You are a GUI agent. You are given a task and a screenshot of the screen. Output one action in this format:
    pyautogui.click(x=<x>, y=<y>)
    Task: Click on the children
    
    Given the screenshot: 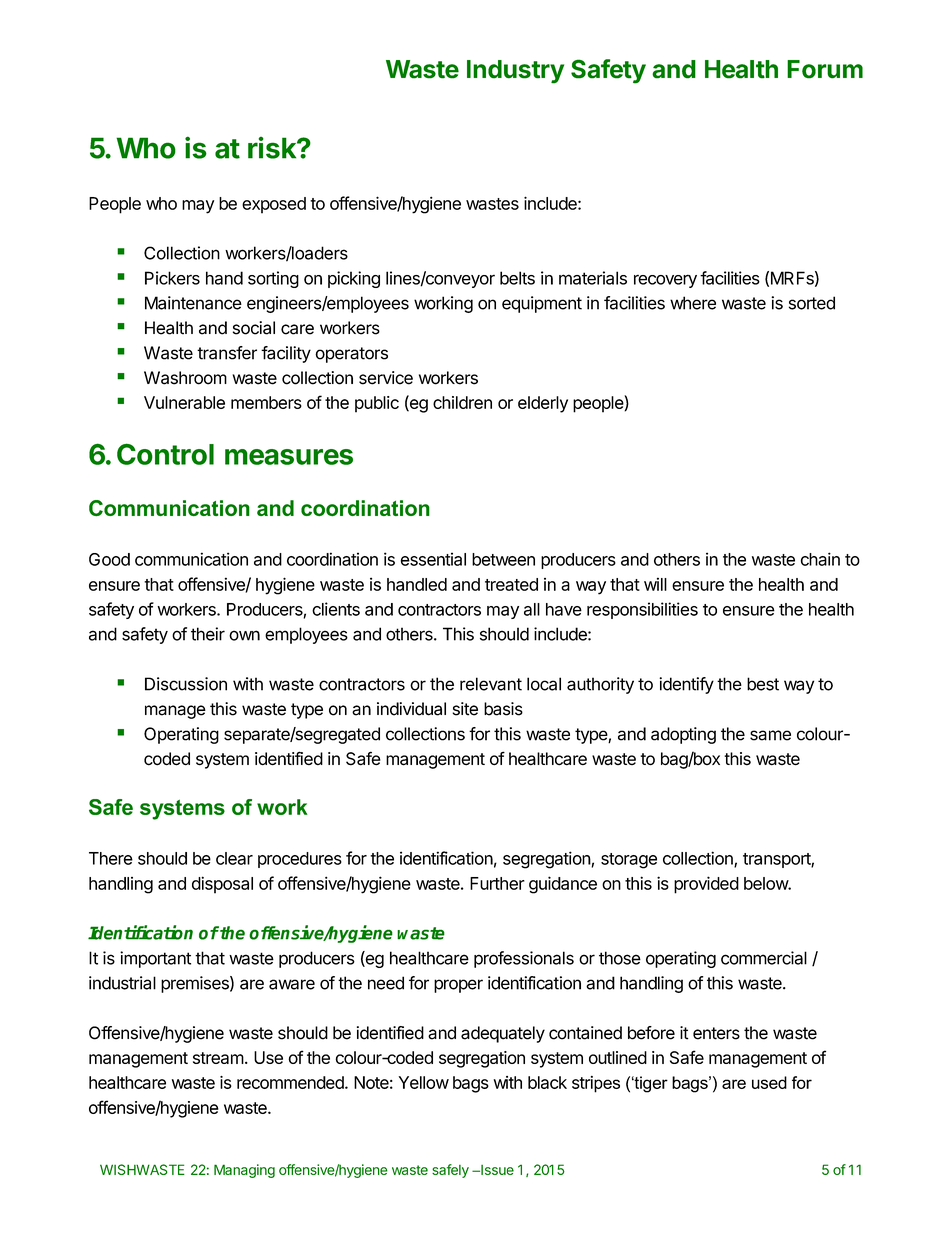 What is the action you would take?
    pyautogui.click(x=462, y=402)
